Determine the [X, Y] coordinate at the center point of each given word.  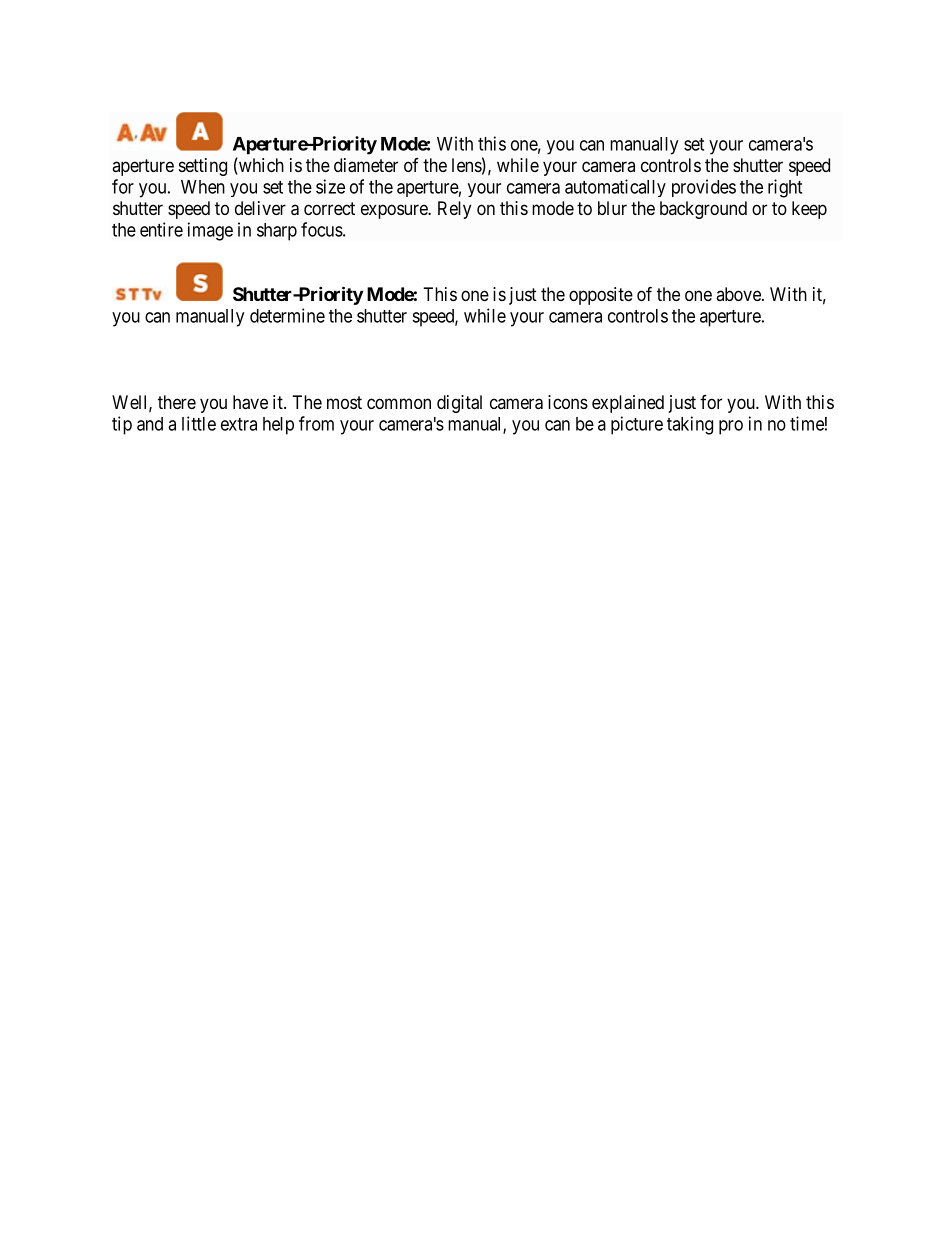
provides [704, 188]
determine [287, 315]
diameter [366, 165]
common [399, 403]
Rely [454, 210]
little [199, 423]
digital [459, 404]
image [210, 231]
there [177, 402]
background [703, 210]
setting [203, 167]
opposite [601, 296]
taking [690, 425]
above [739, 294]
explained [628, 404]
